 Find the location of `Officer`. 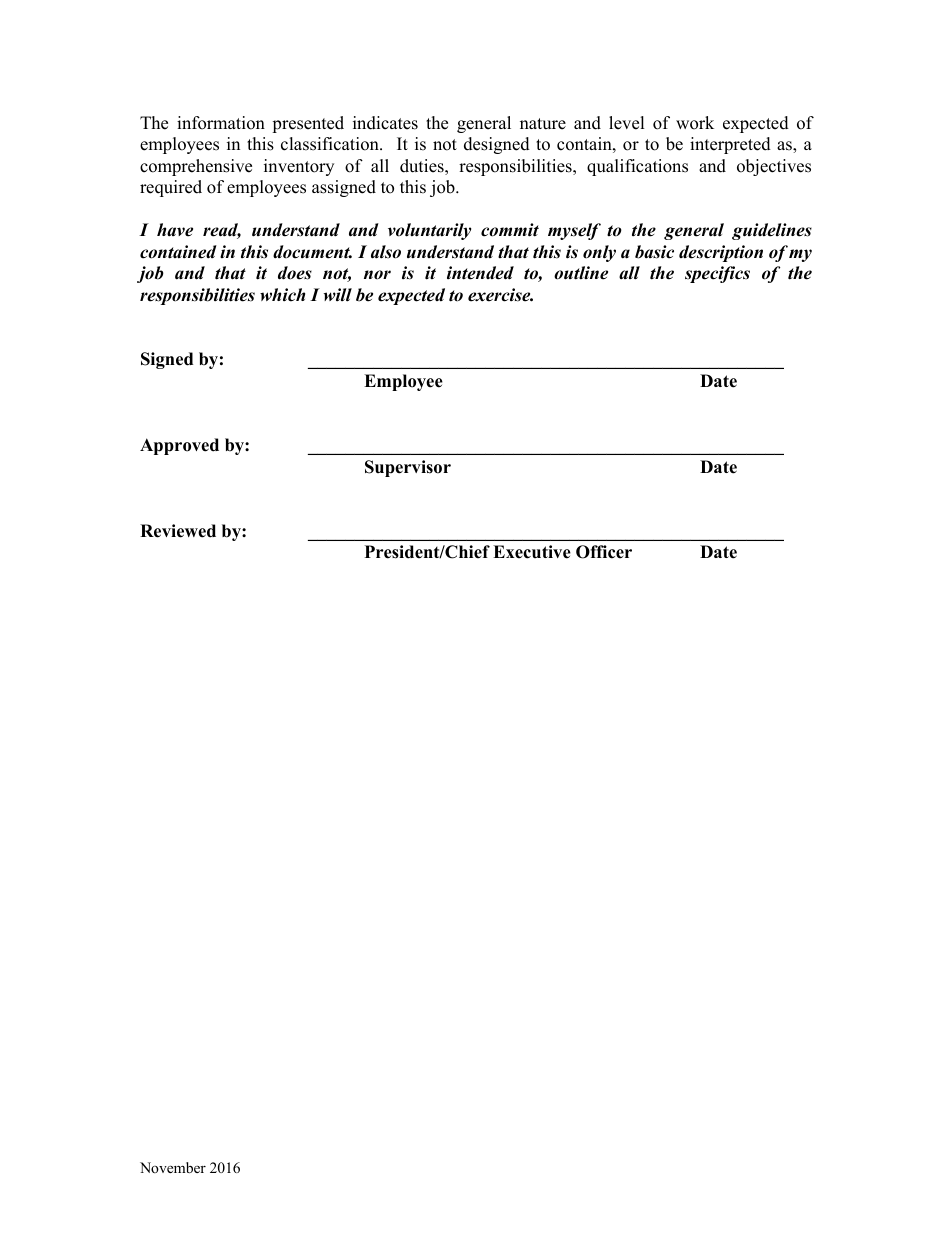

Officer is located at coordinates (604, 552).
